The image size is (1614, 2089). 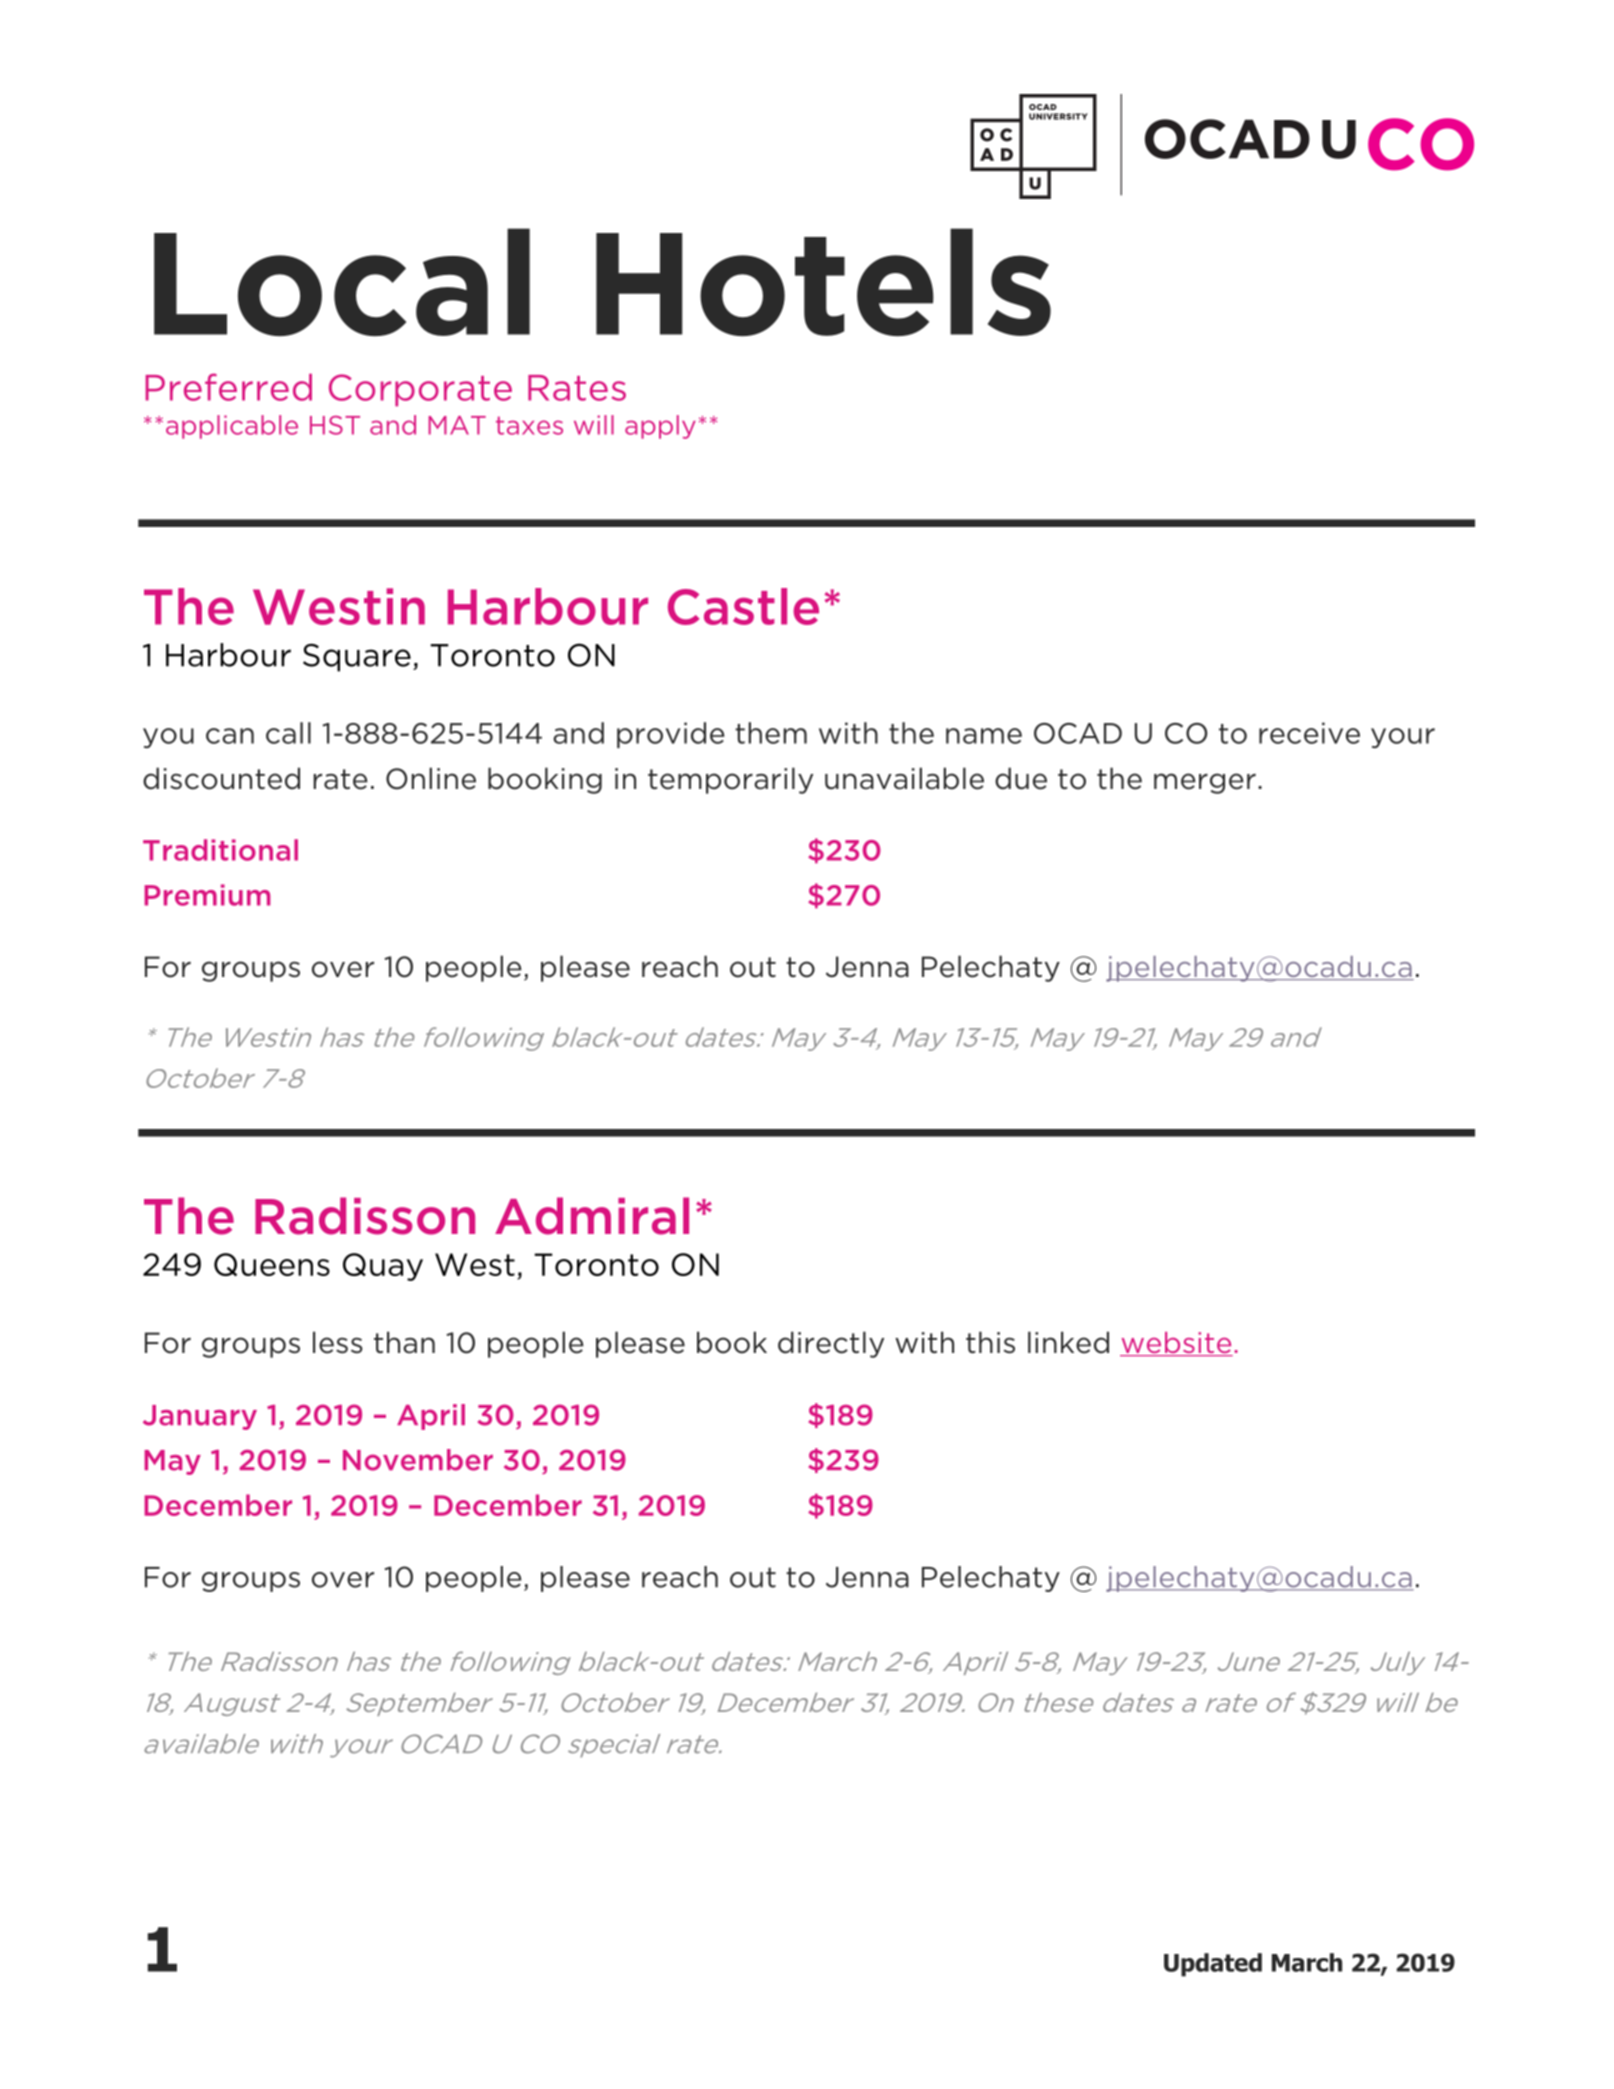 I want to click on Updated, so click(x=1213, y=1965).
